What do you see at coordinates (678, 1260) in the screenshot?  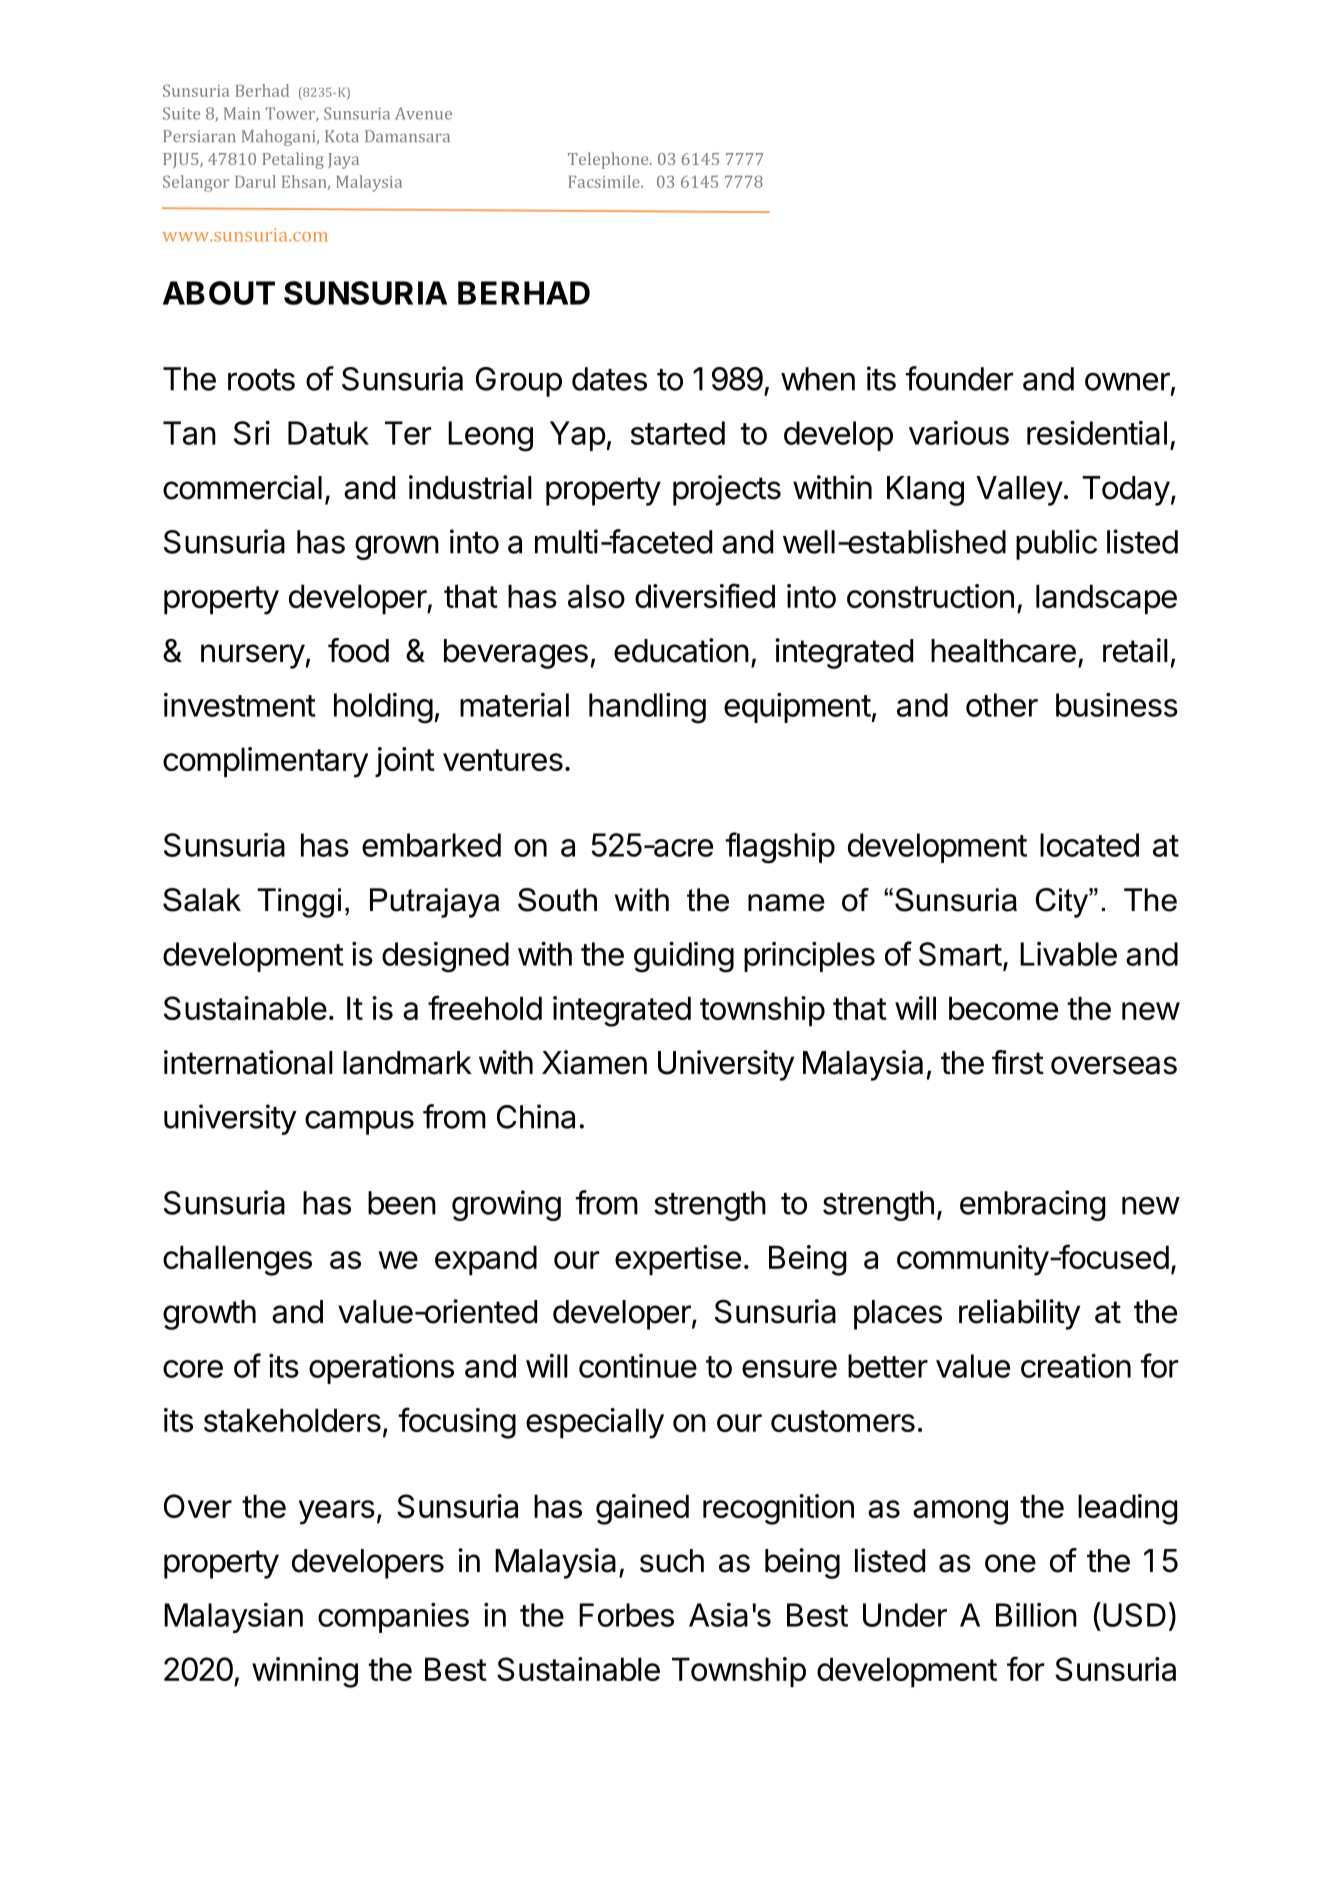 I see `expertise` at bounding box center [678, 1260].
